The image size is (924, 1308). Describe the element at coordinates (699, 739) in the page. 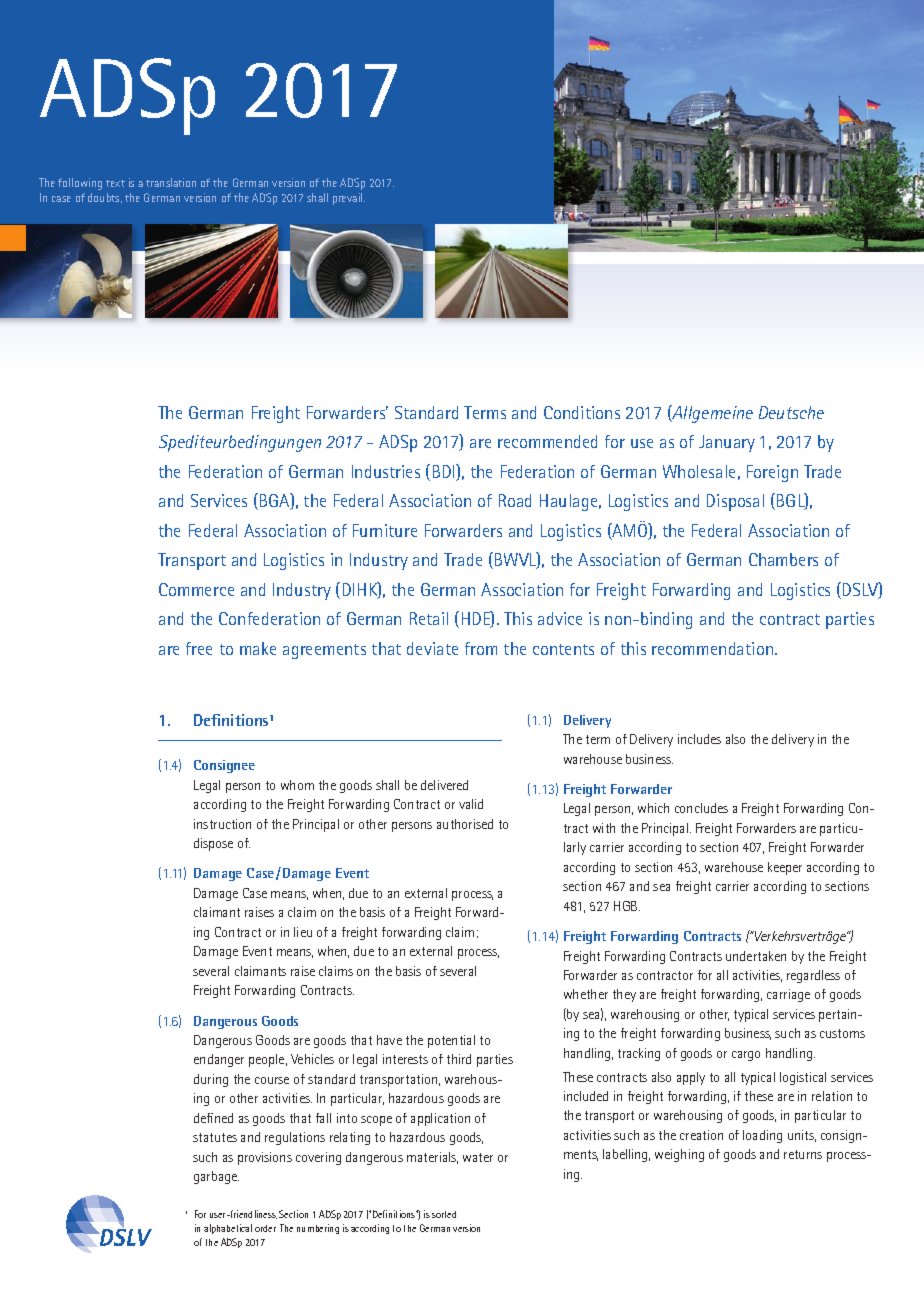

I see `includes` at that location.
